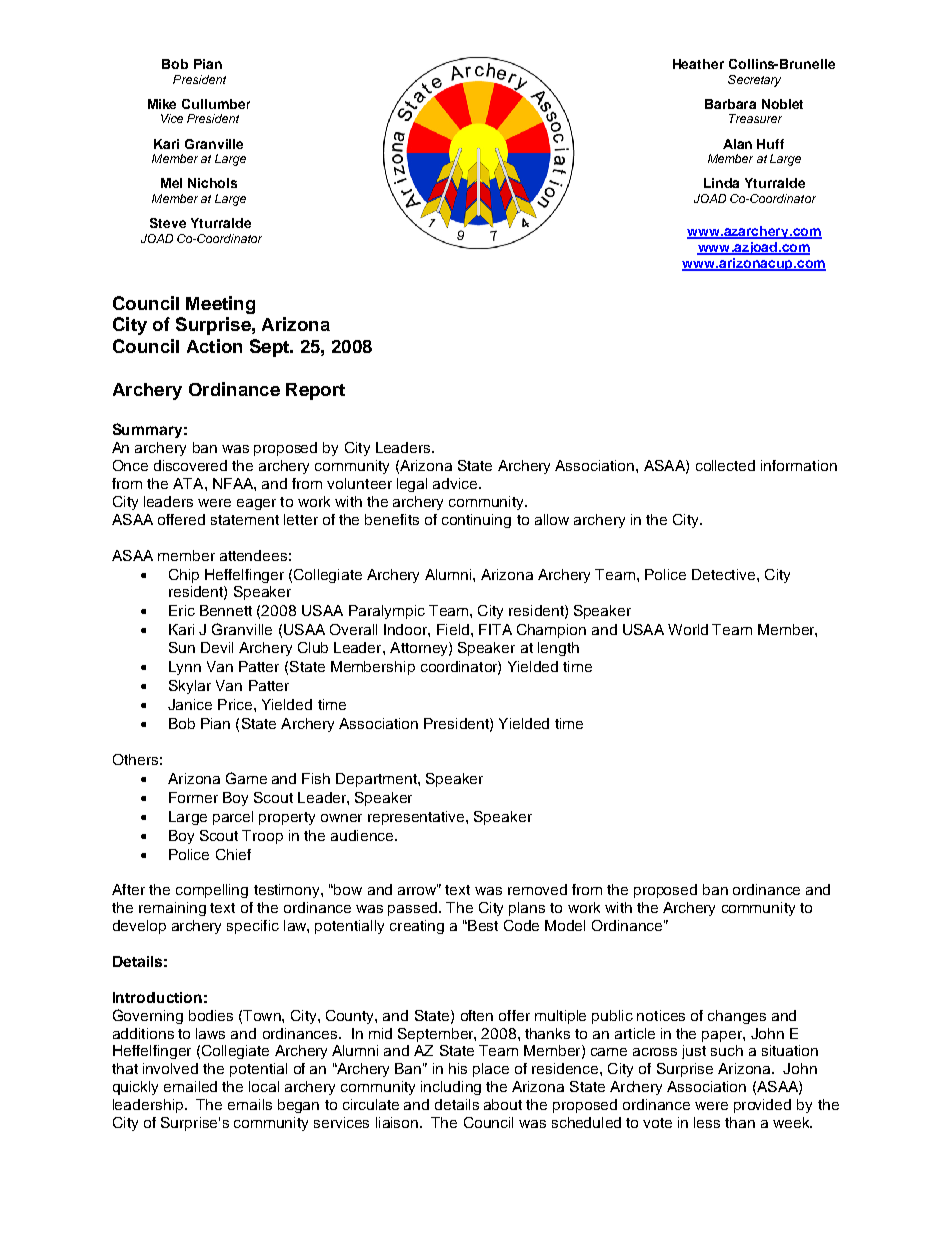 This page has width=952, height=1233. What do you see at coordinates (190, 1086) in the page?
I see `emailed` at bounding box center [190, 1086].
